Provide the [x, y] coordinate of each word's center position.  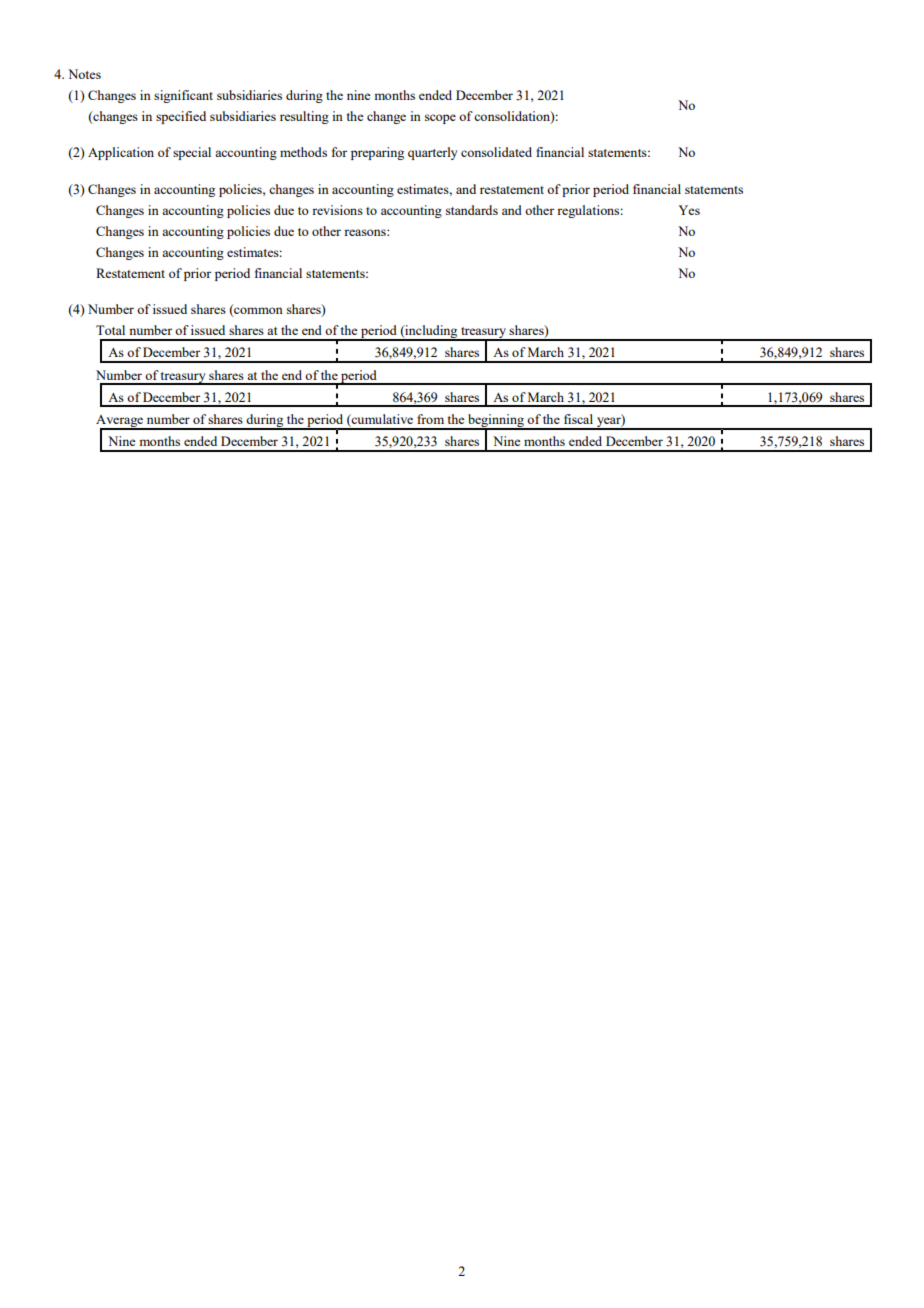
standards [472, 210]
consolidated [496, 152]
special [192, 153]
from [430, 419]
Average [121, 422]
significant [183, 96]
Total [110, 330]
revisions [337, 210]
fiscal [578, 419]
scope [440, 119]
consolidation [513, 117]
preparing [377, 153]
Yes [689, 210]
